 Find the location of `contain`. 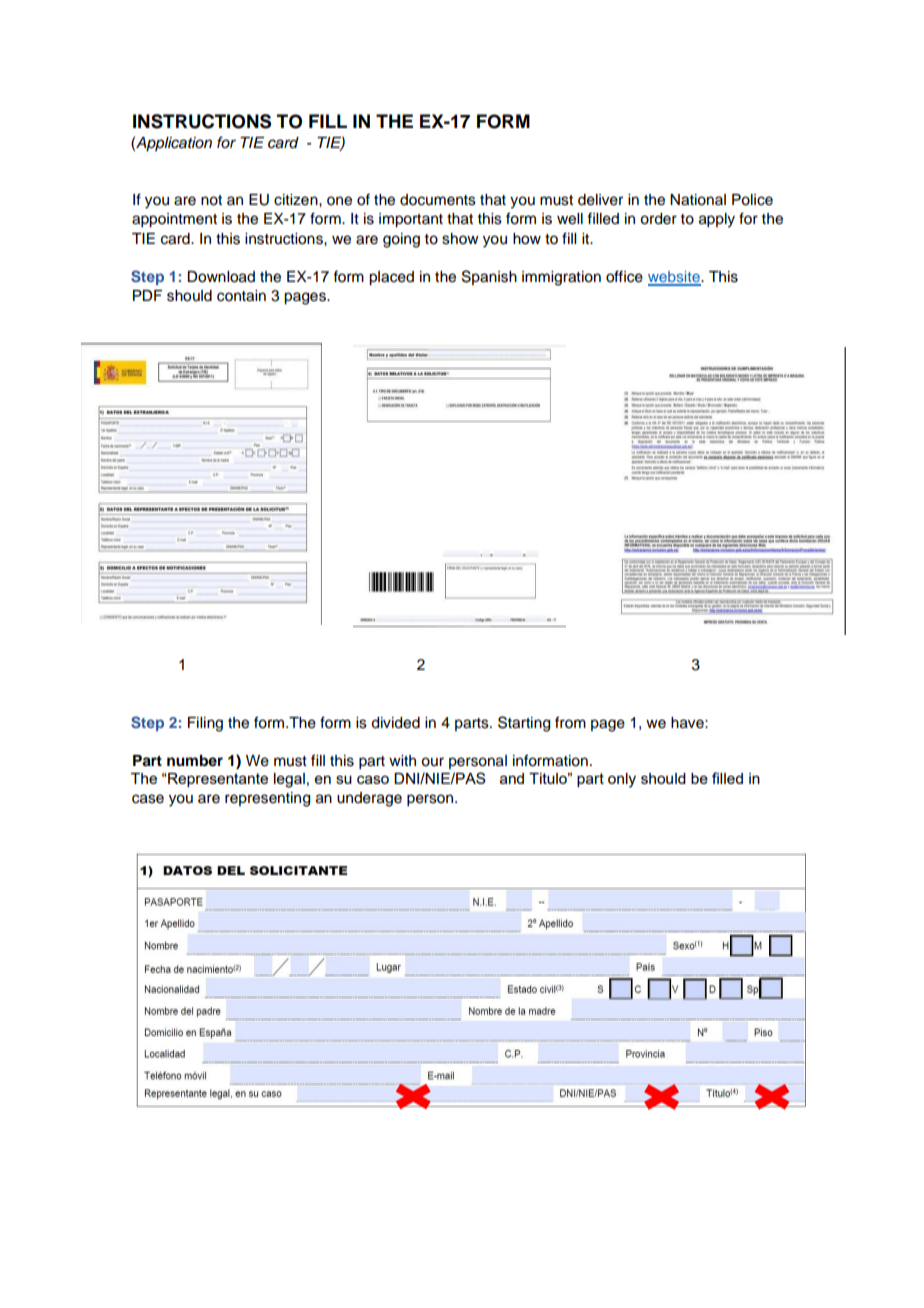

contain is located at coordinates (241, 296).
